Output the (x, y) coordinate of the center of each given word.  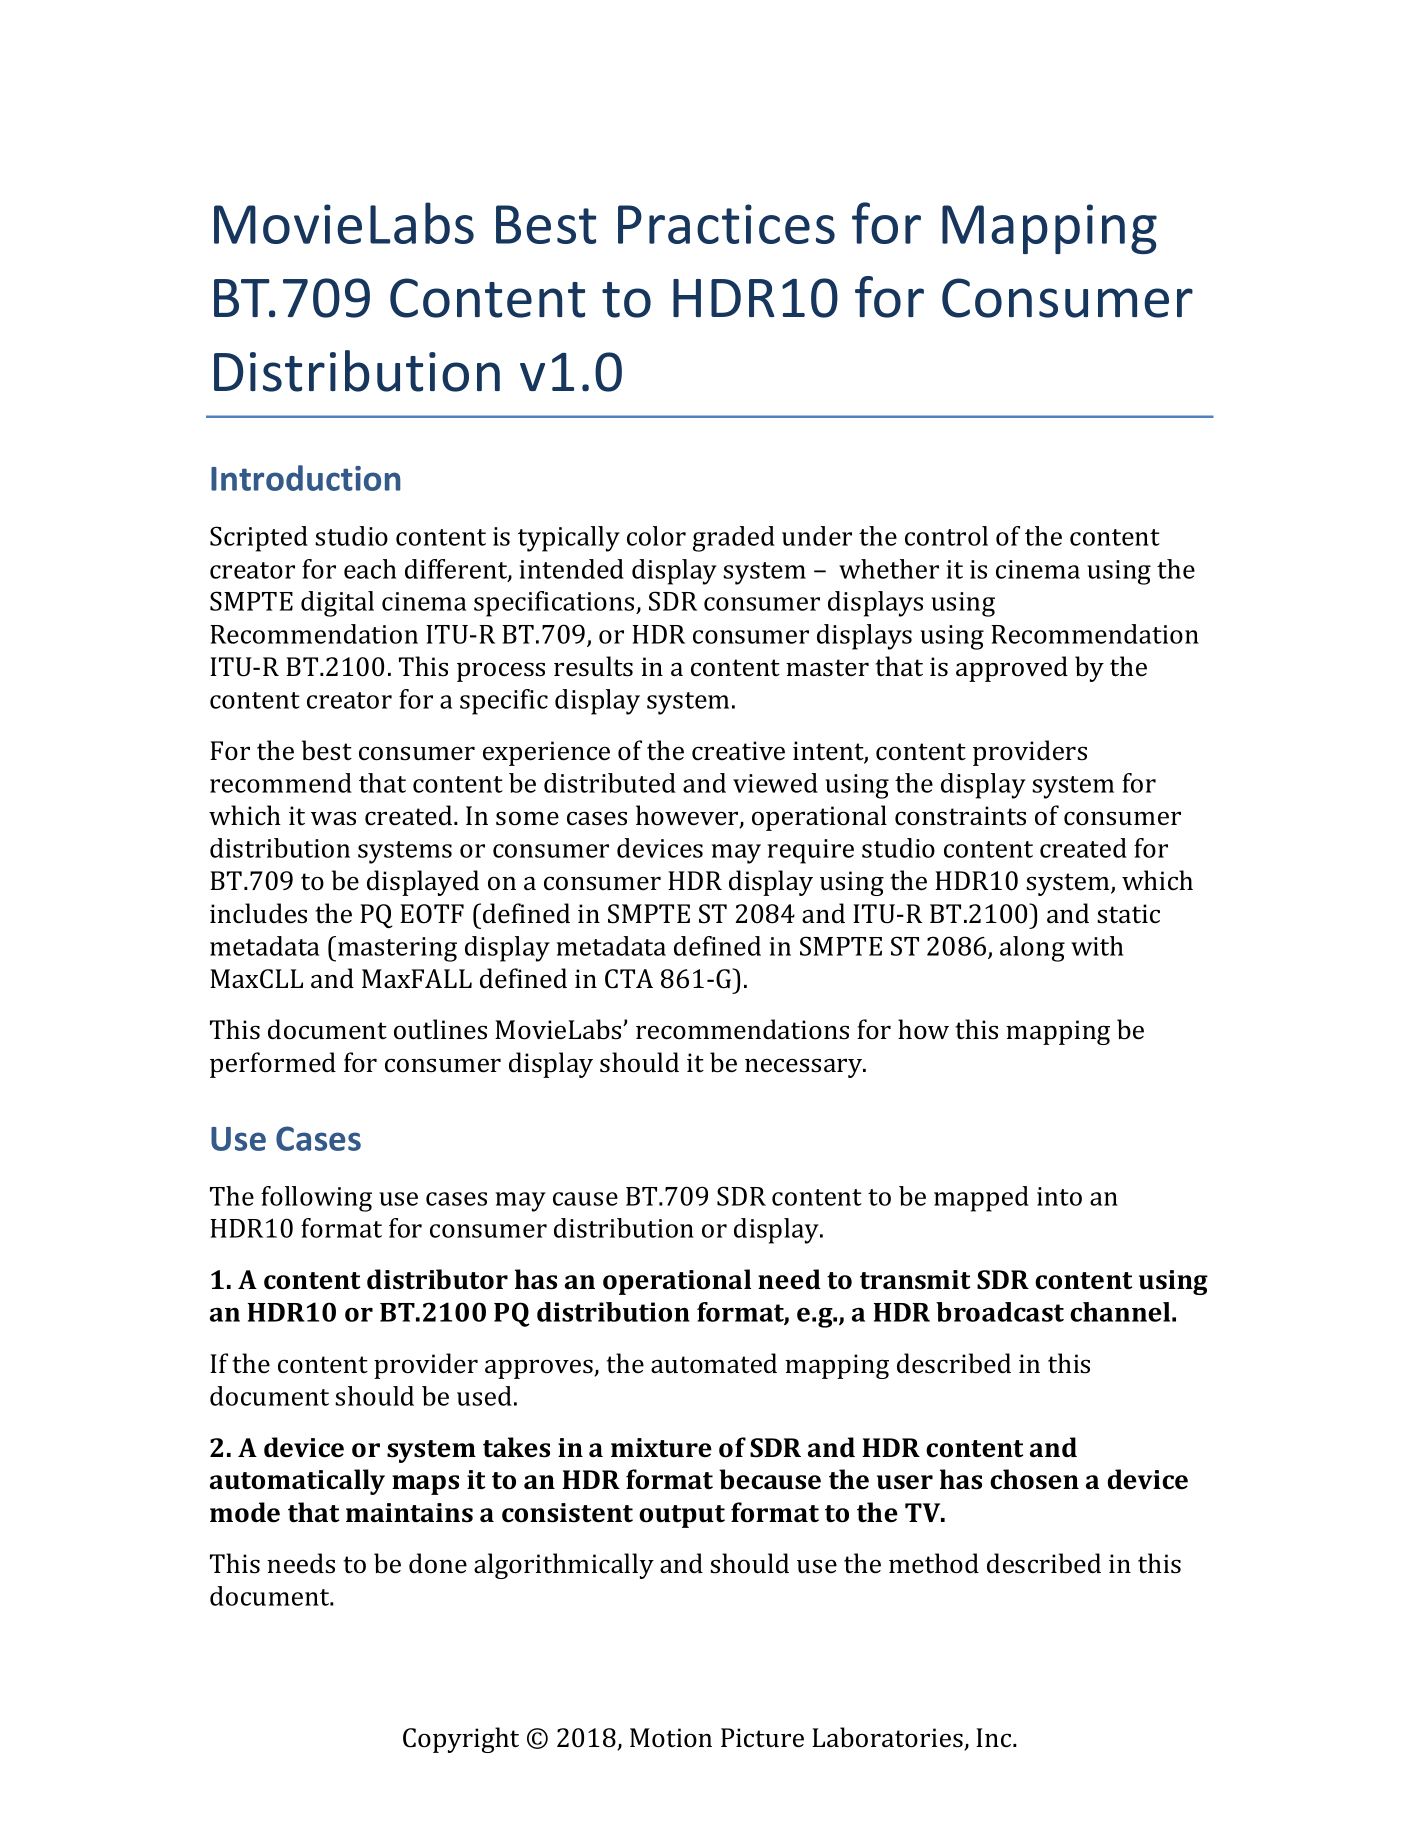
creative (738, 751)
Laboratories (888, 1738)
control (946, 536)
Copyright (461, 1740)
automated (714, 1363)
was (333, 818)
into (1059, 1196)
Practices (726, 224)
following (316, 1199)
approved (1012, 669)
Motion (671, 1738)
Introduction (305, 478)
